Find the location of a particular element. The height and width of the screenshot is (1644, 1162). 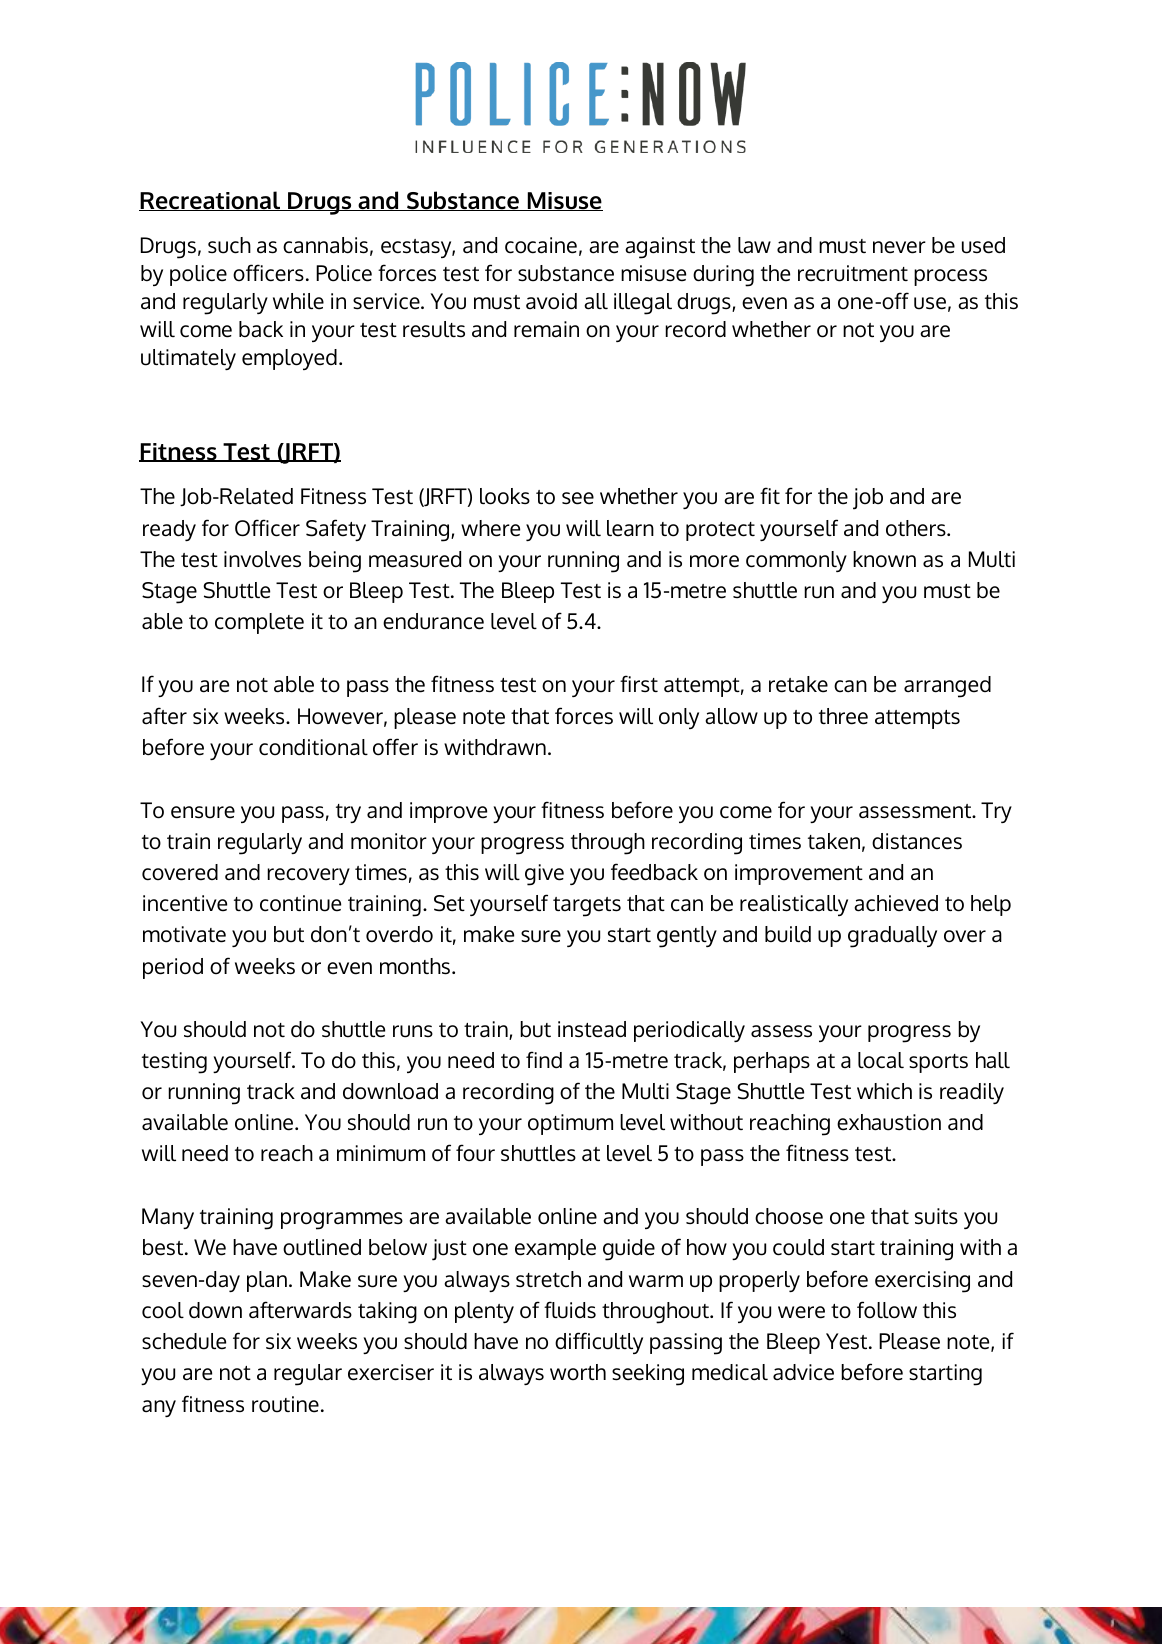

conditional is located at coordinates (313, 747).
